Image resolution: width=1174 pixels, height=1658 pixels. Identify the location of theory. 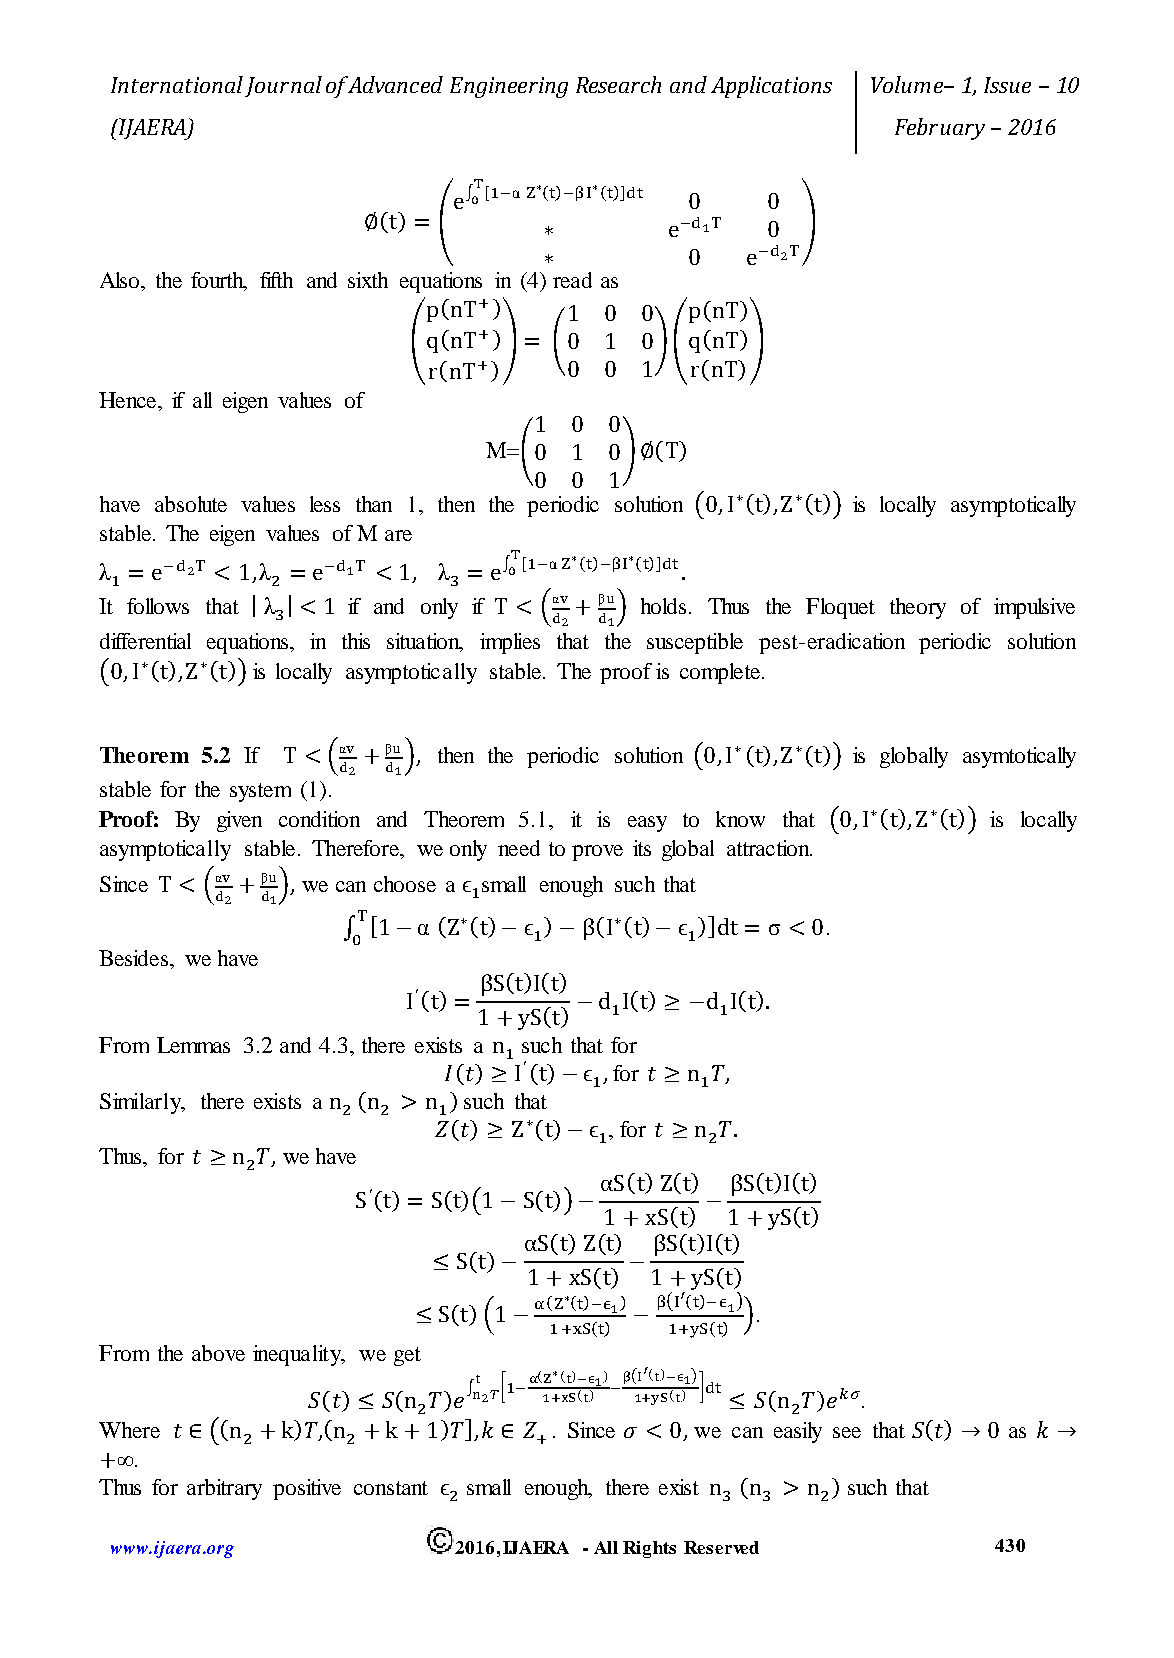
(918, 608).
